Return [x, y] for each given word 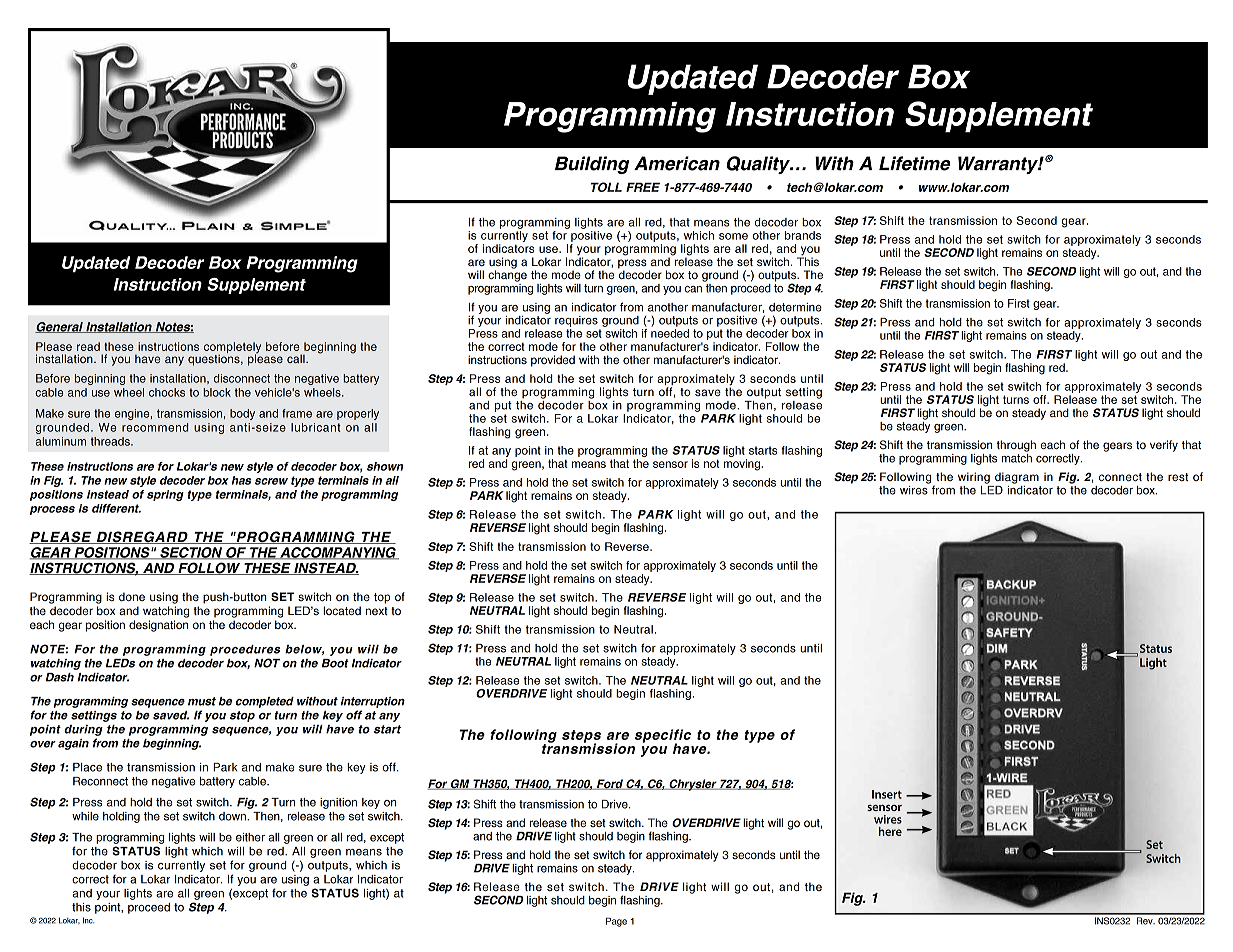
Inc [88, 920]
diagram [1017, 478]
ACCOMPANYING [338, 553]
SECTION [191, 553]
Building [592, 165]
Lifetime [915, 163]
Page [616, 922]
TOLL [606, 187]
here [890, 831]
